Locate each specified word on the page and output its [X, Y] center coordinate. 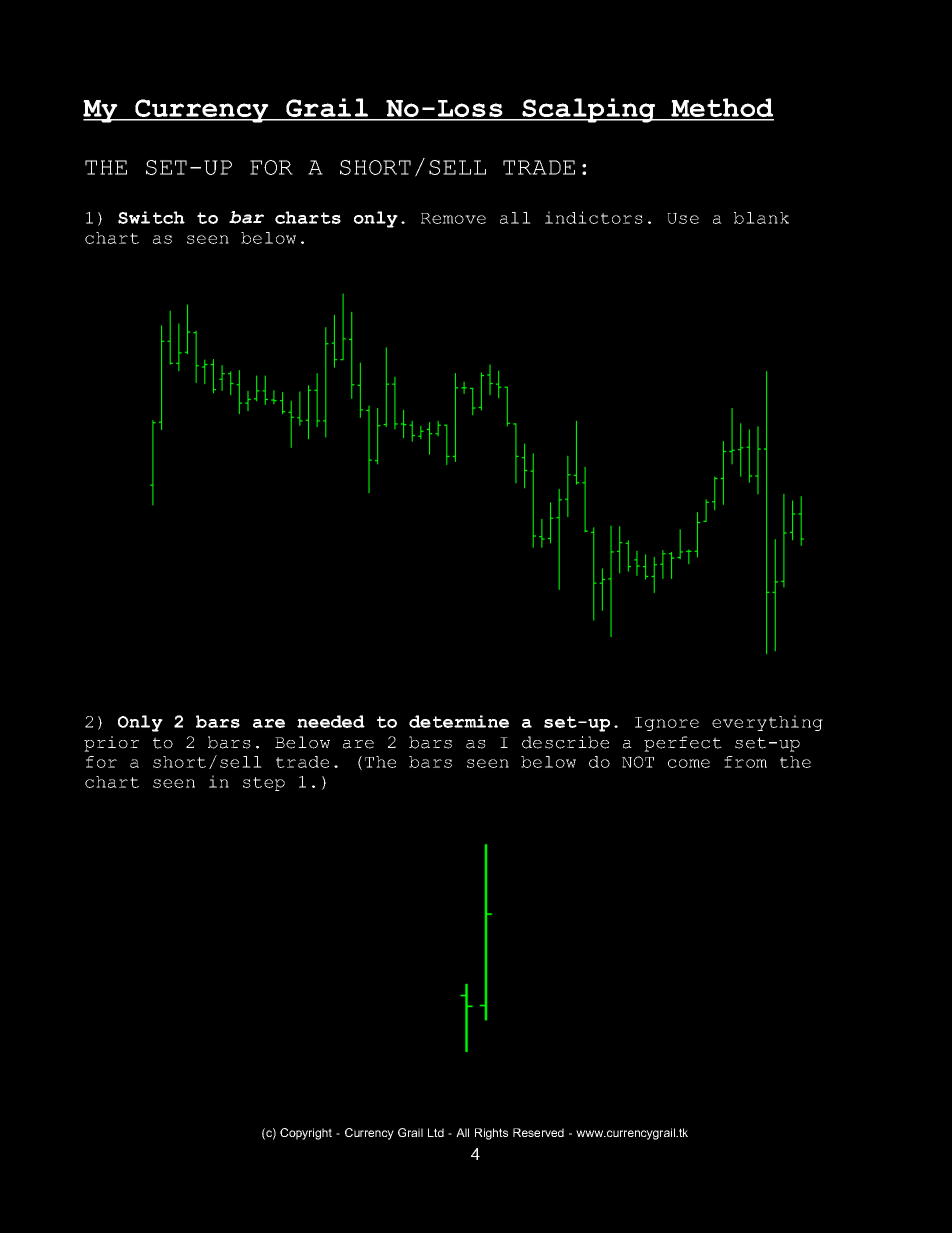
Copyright [306, 1134]
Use [683, 218]
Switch [151, 217]
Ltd [436, 1132]
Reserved [538, 1132]
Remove [453, 218]
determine [459, 721]
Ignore [667, 724]
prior [111, 744]
